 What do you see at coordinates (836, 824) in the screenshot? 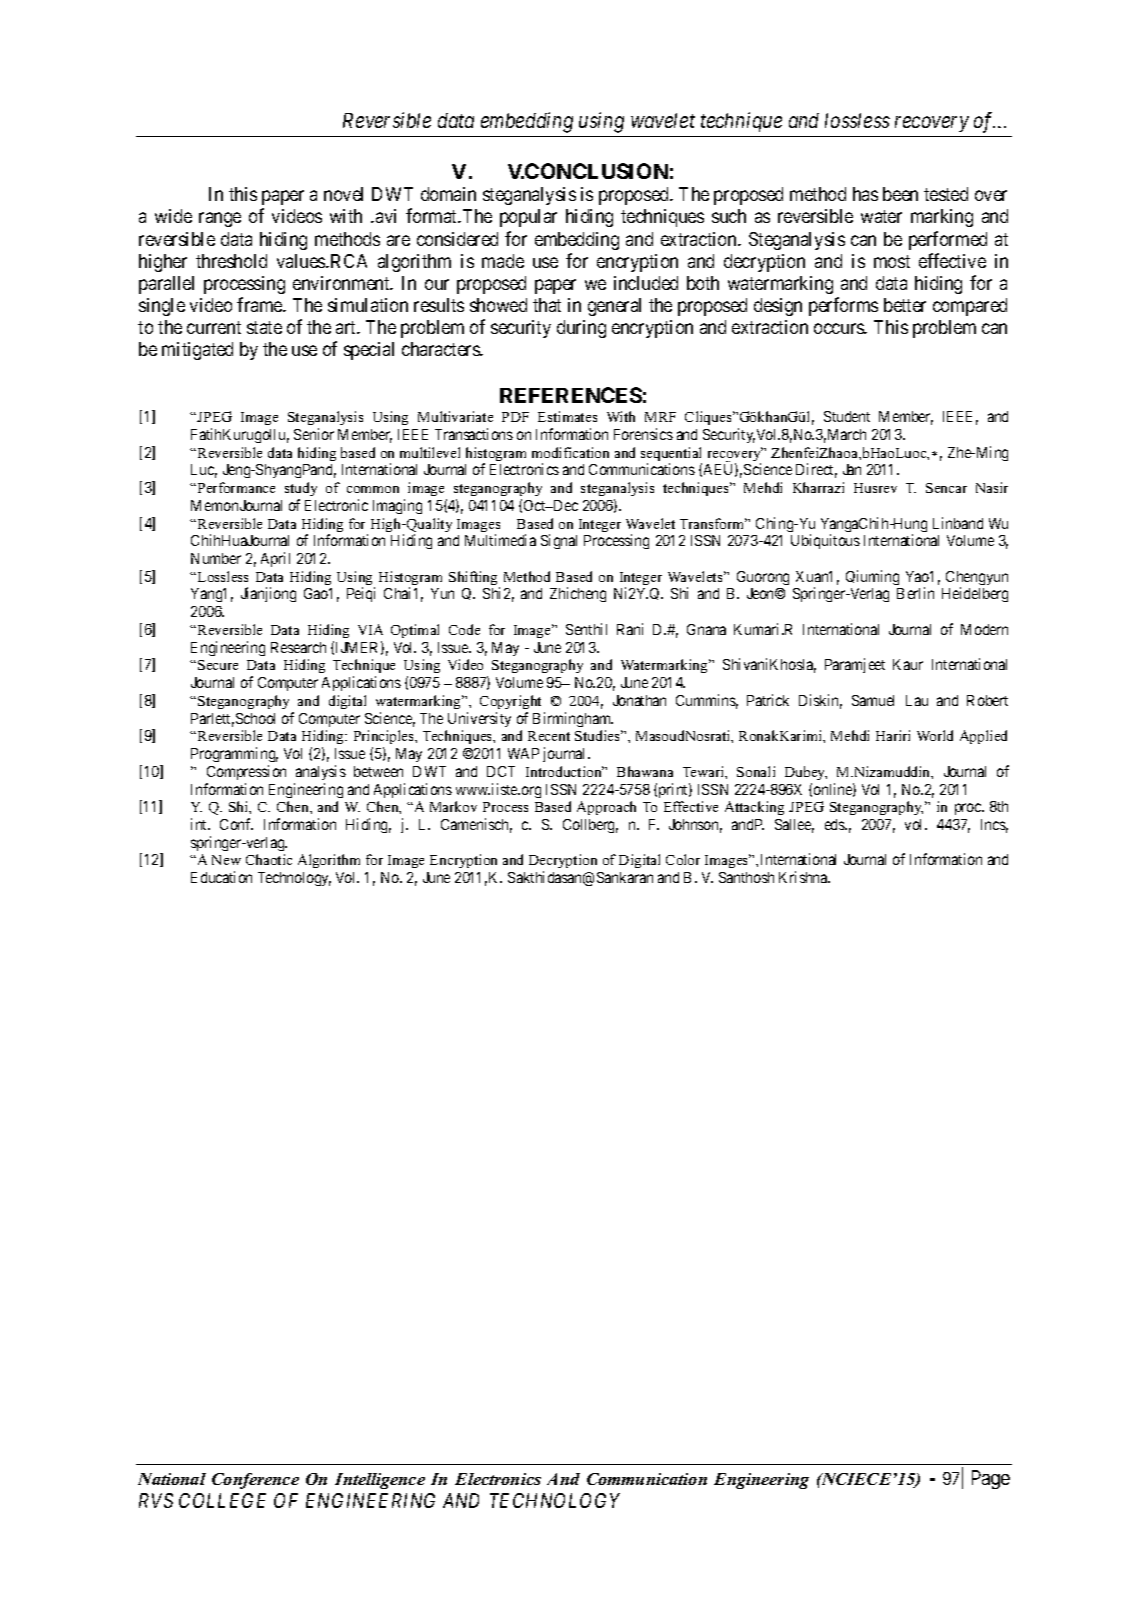
I see `eds` at bounding box center [836, 824].
